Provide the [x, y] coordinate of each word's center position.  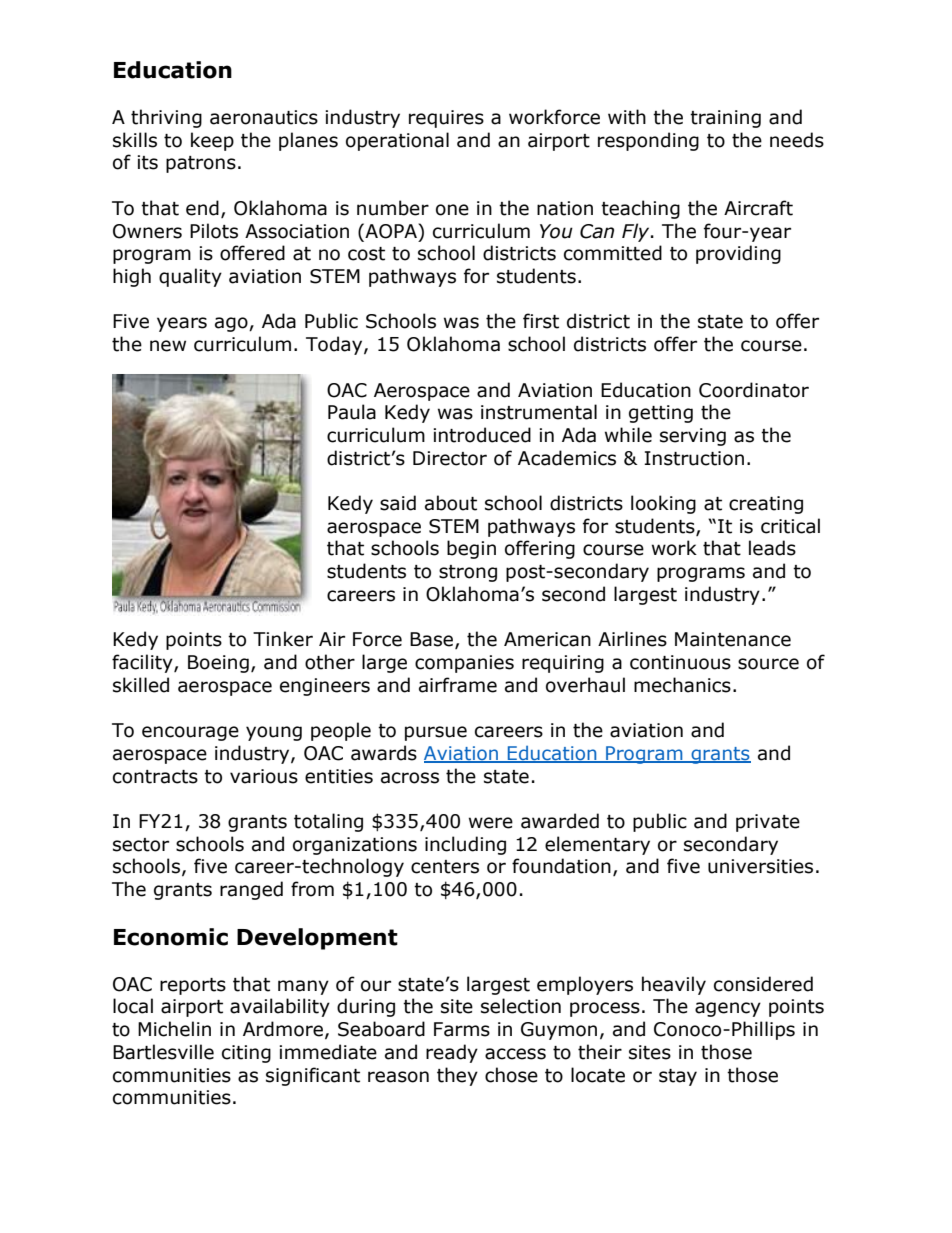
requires [446, 119]
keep [212, 141]
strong [468, 573]
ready [452, 1053]
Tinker [283, 639]
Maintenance [733, 639]
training [725, 119]
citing [246, 1054]
